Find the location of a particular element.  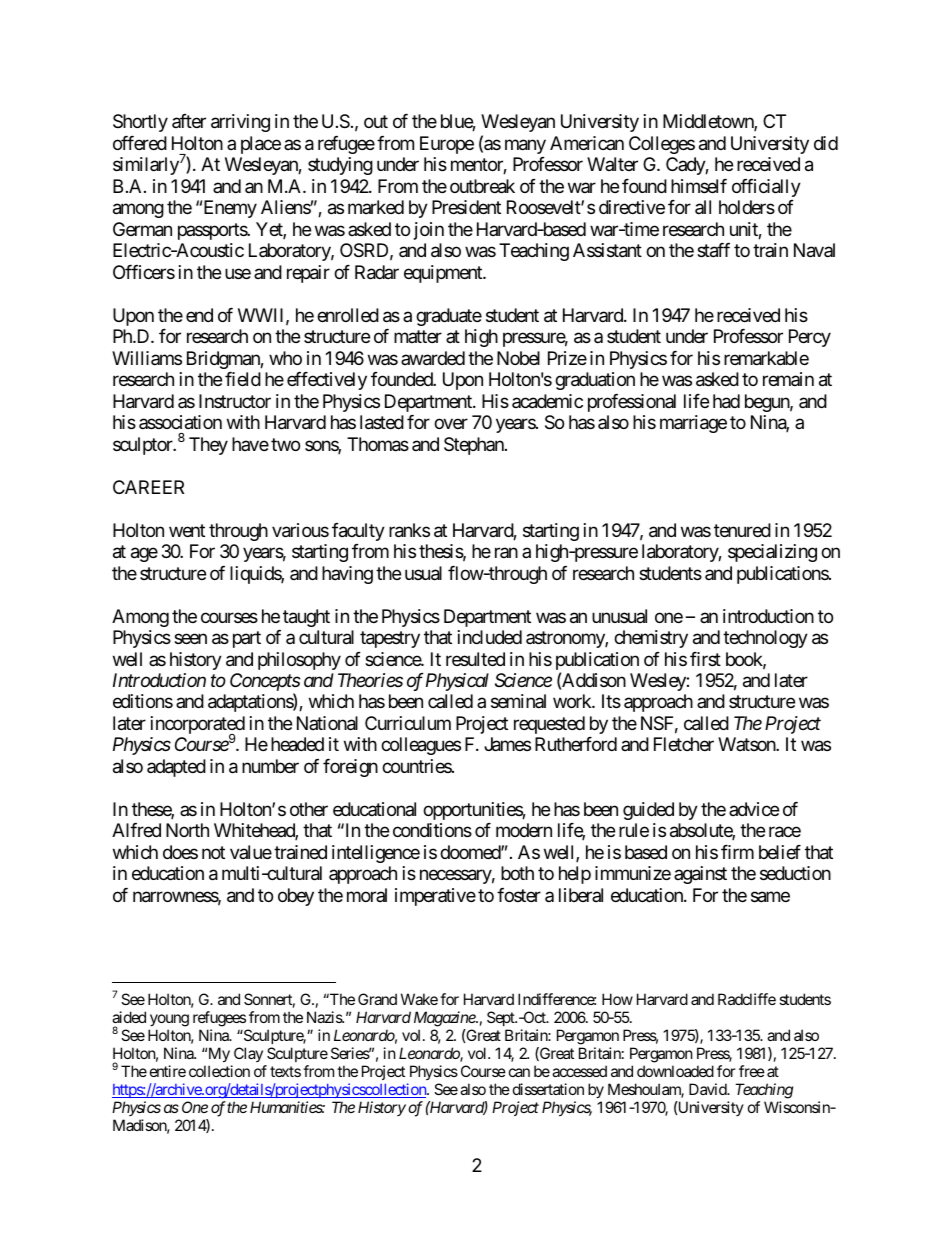

Clay is located at coordinates (248, 1054).
